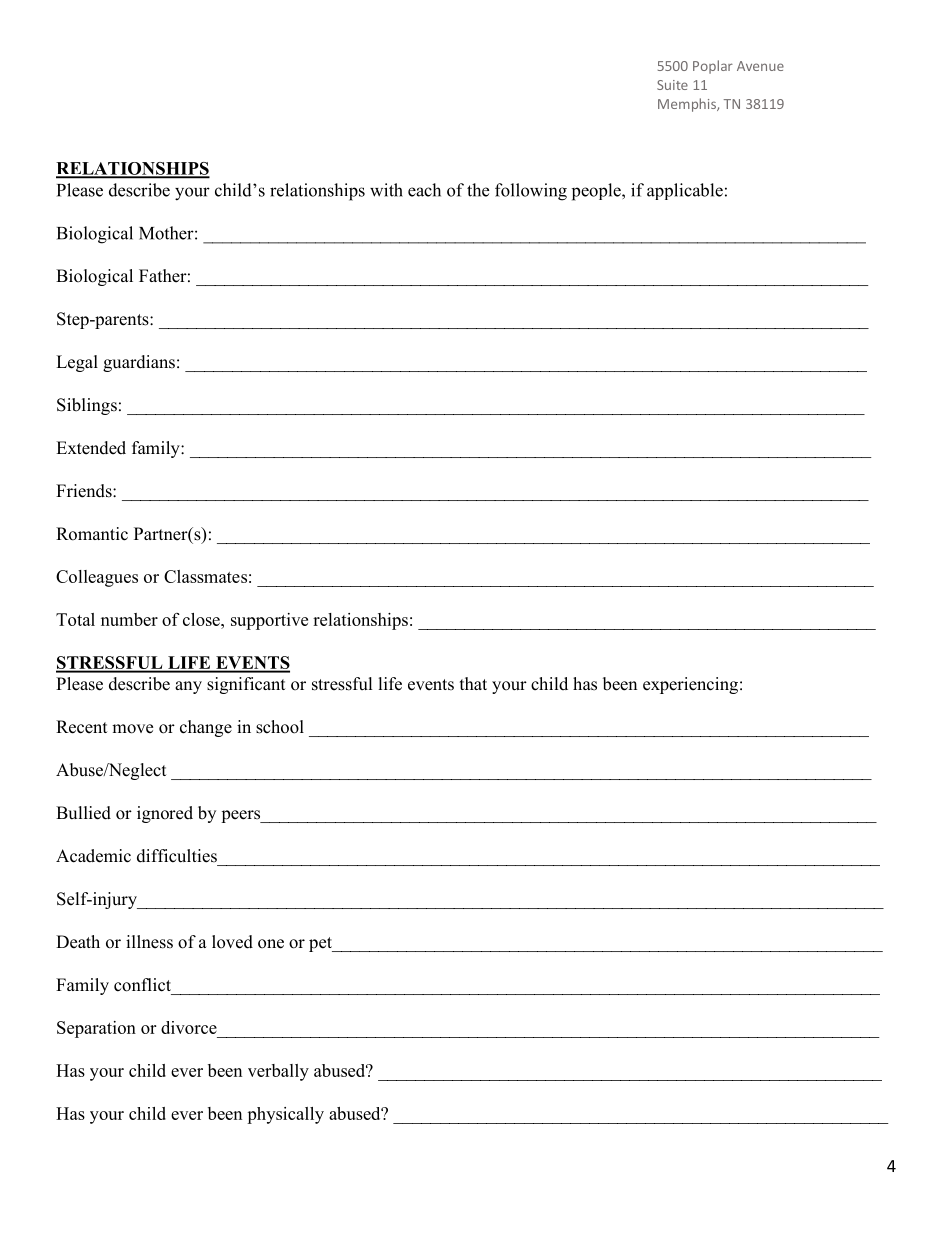  What do you see at coordinates (269, 621) in the document?
I see `supportive` at bounding box center [269, 621].
